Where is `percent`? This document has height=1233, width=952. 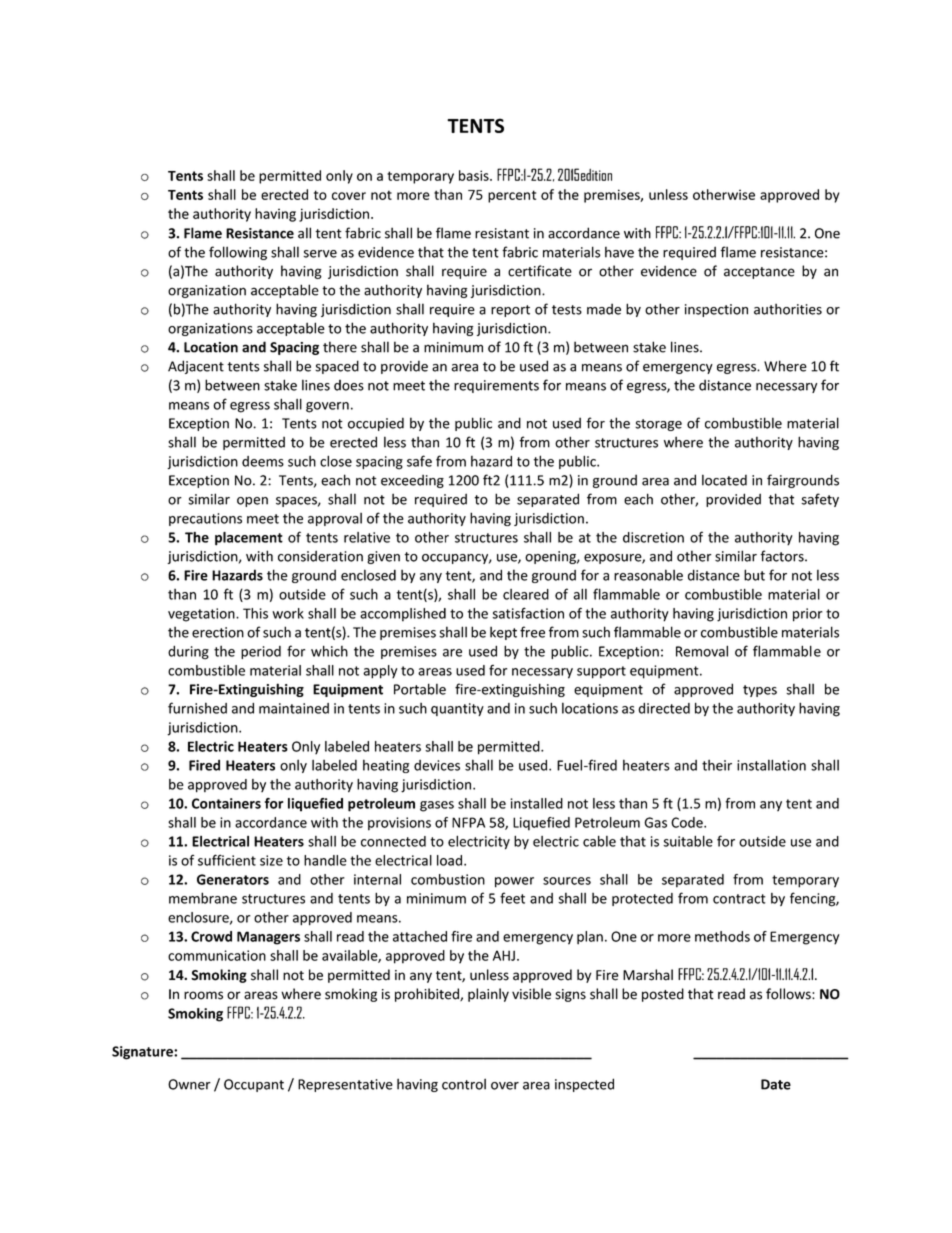
percent is located at coordinates (512, 196).
